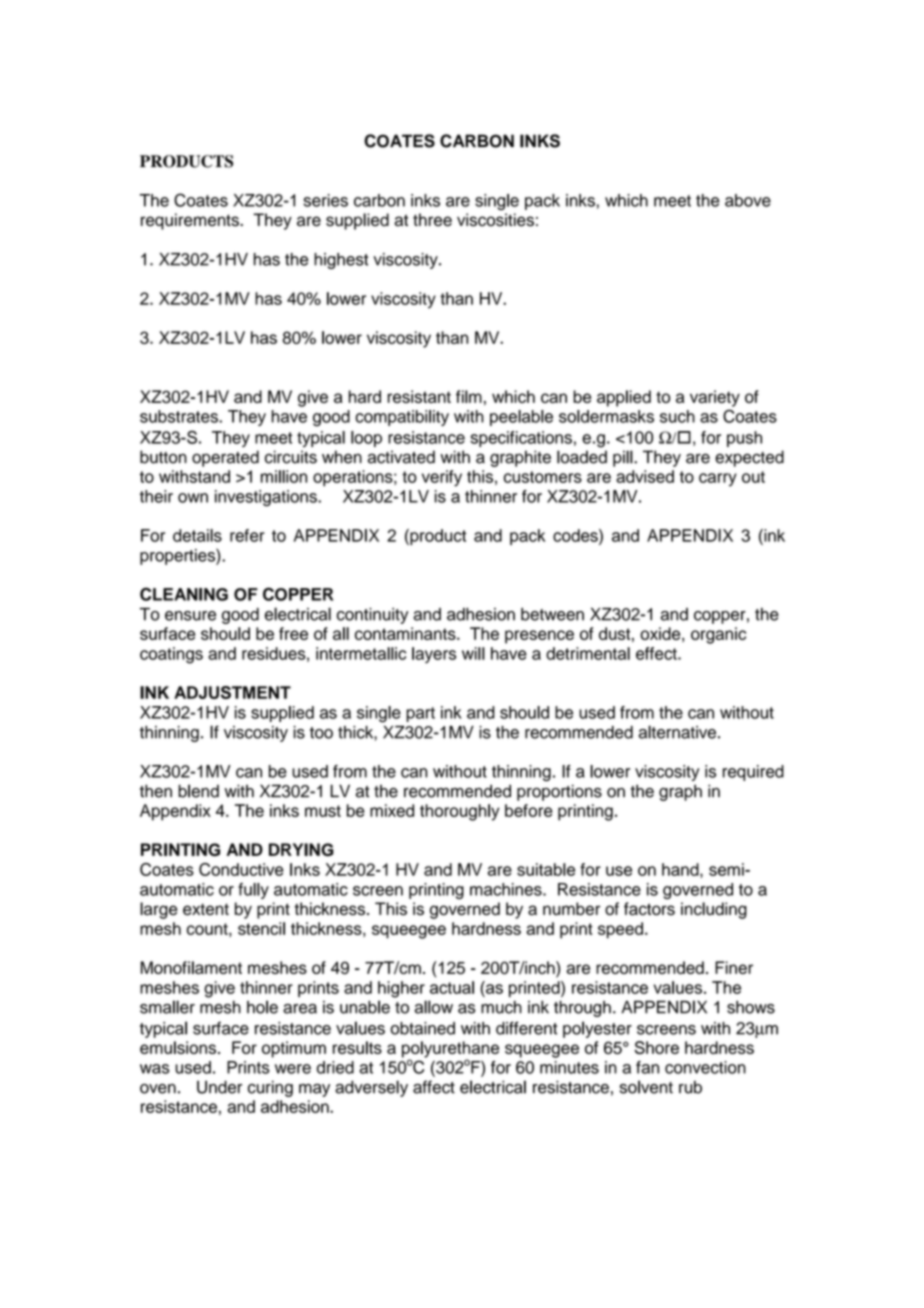 This screenshot has width=924, height=1308. I want to click on Under, so click(219, 1087).
